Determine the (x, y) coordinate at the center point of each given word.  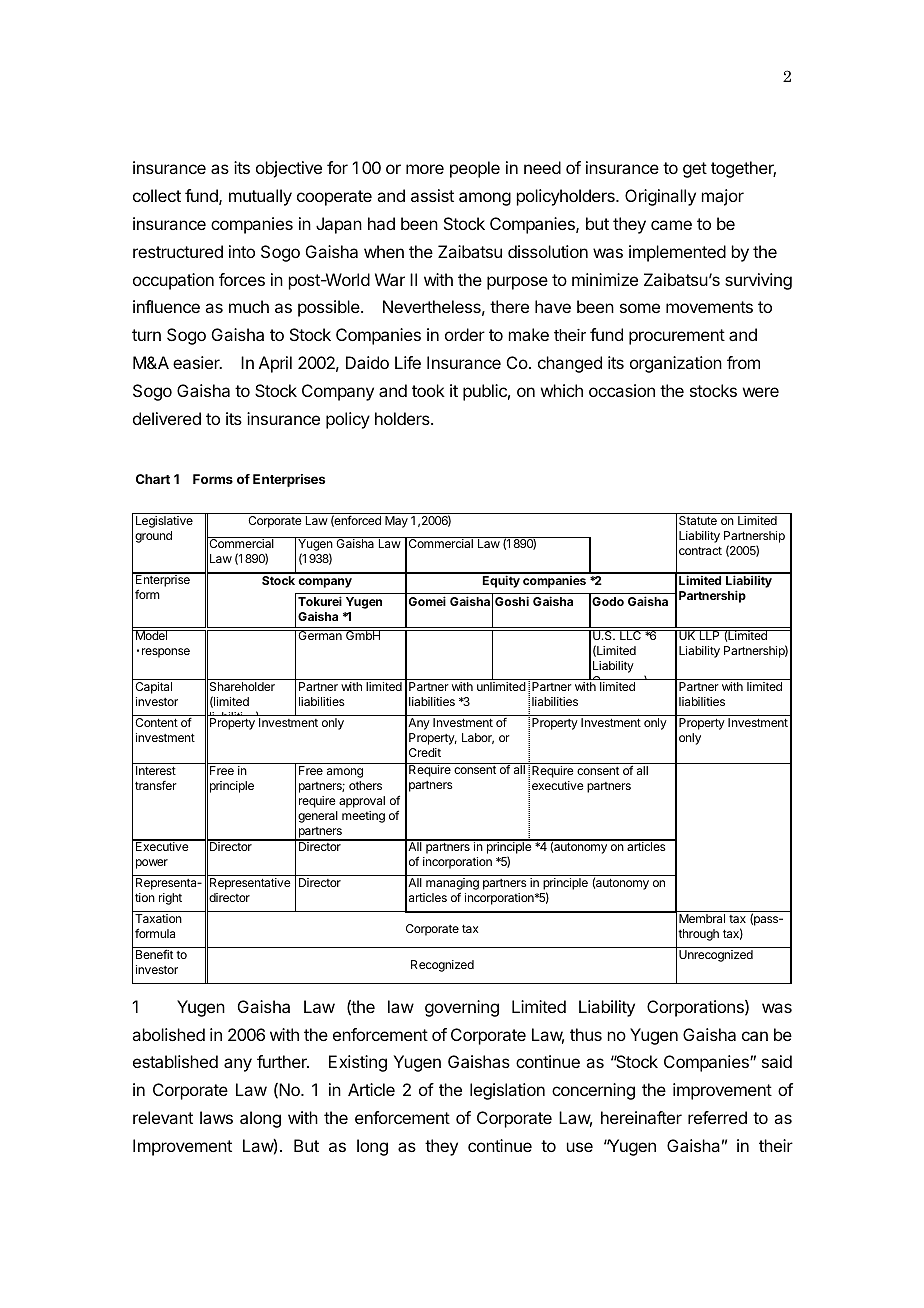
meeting (363, 817)
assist (432, 195)
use (580, 1147)
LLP (709, 635)
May (396, 522)
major (723, 197)
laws (216, 1117)
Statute (698, 520)
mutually (260, 197)
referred (717, 1117)
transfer (156, 785)
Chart (153, 479)
